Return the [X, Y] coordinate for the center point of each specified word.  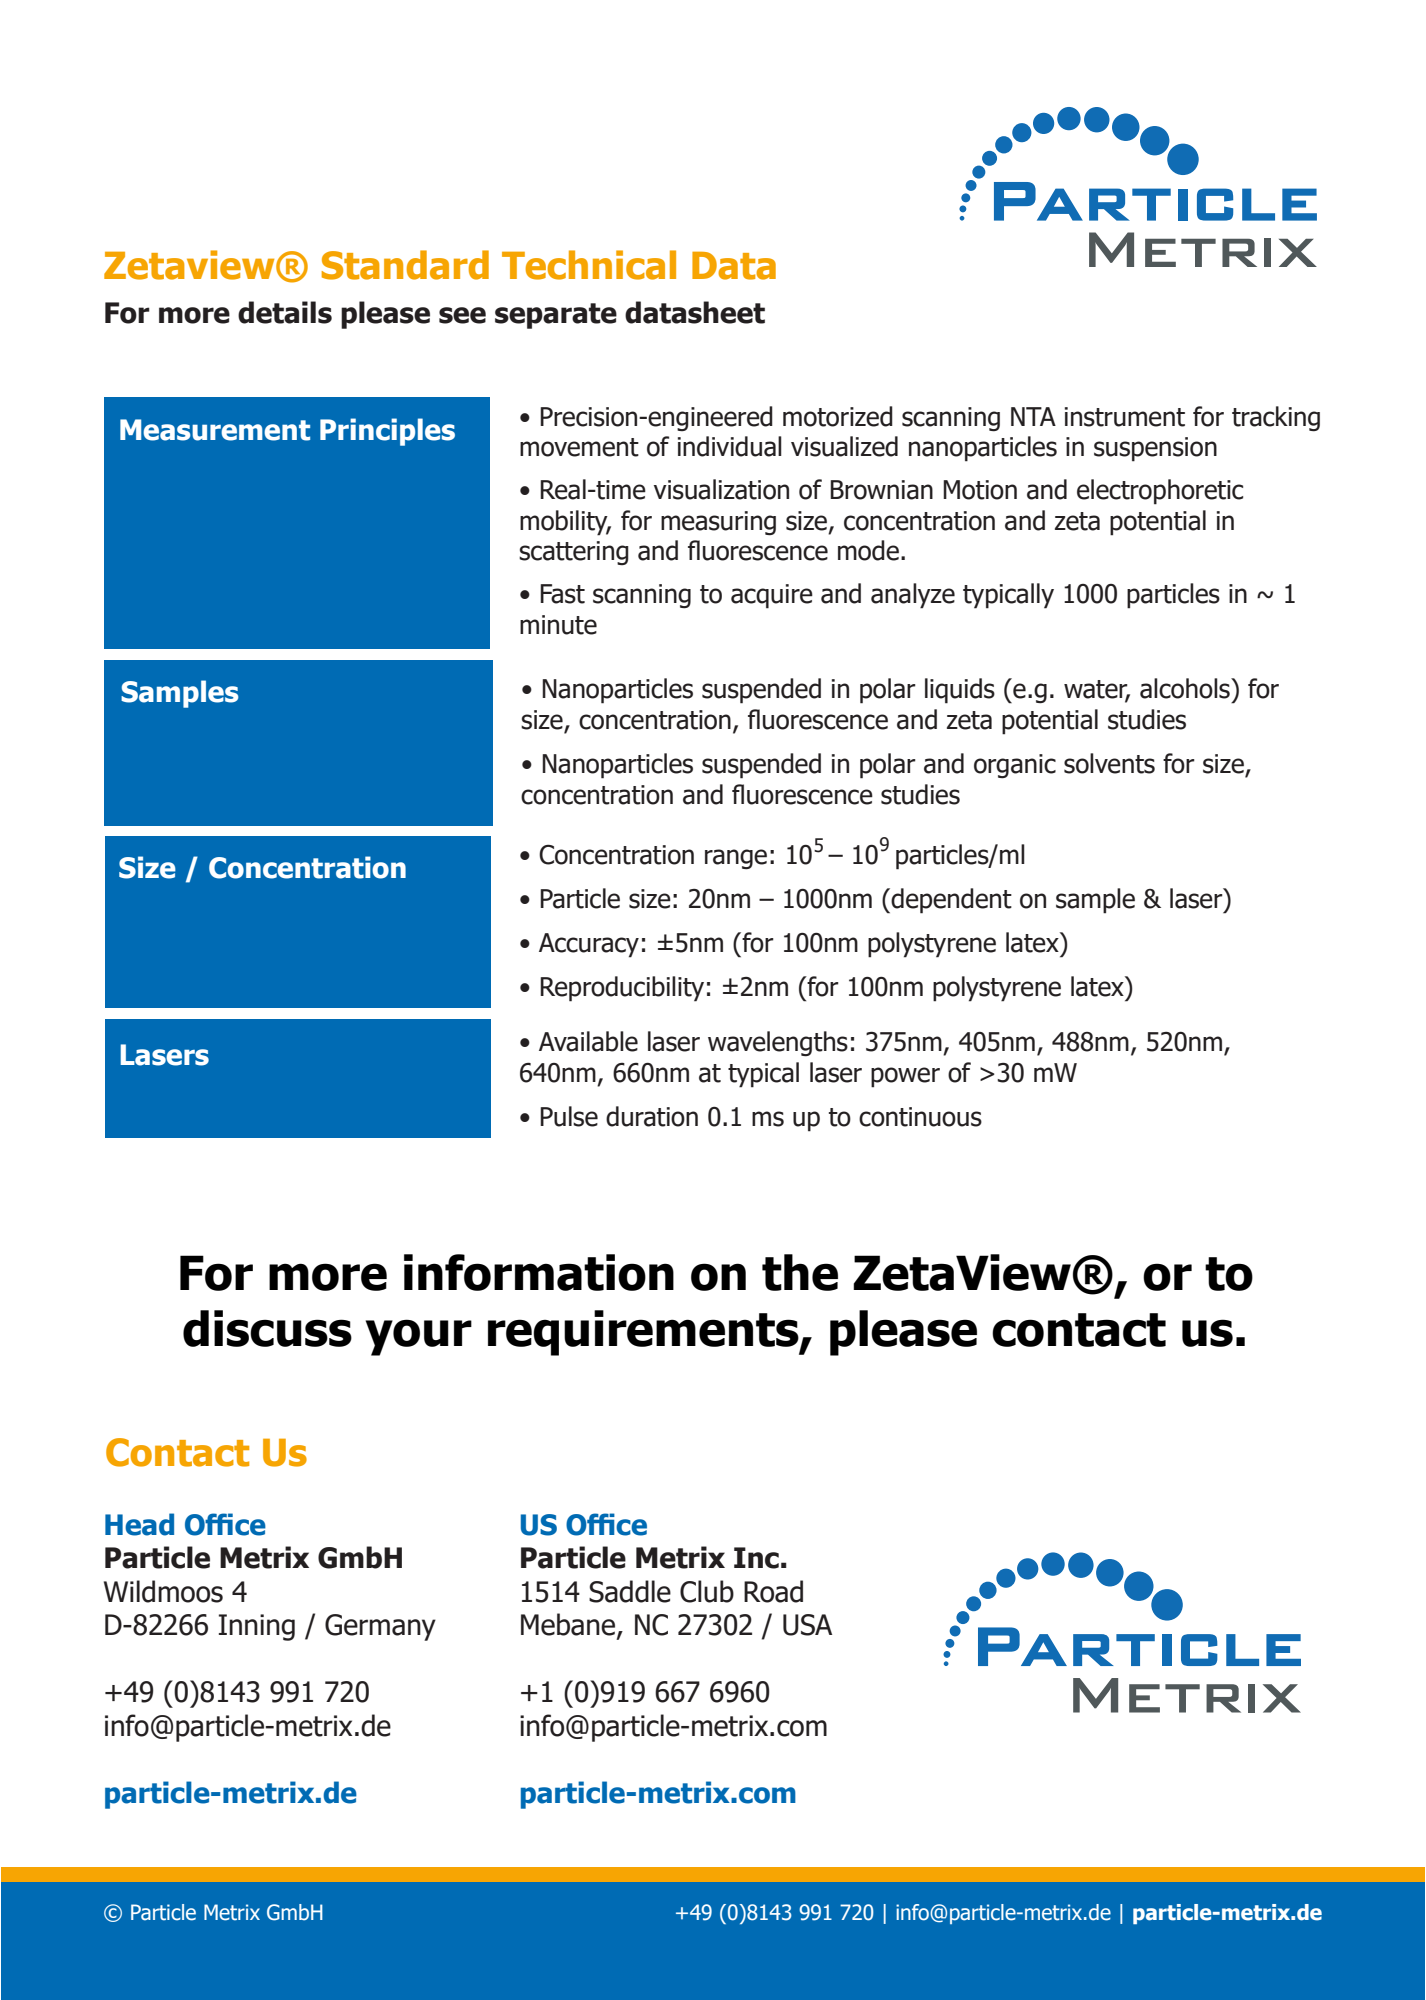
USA [807, 1625]
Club [707, 1591]
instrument [1125, 417]
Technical [589, 265]
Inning [257, 1627]
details [285, 312]
